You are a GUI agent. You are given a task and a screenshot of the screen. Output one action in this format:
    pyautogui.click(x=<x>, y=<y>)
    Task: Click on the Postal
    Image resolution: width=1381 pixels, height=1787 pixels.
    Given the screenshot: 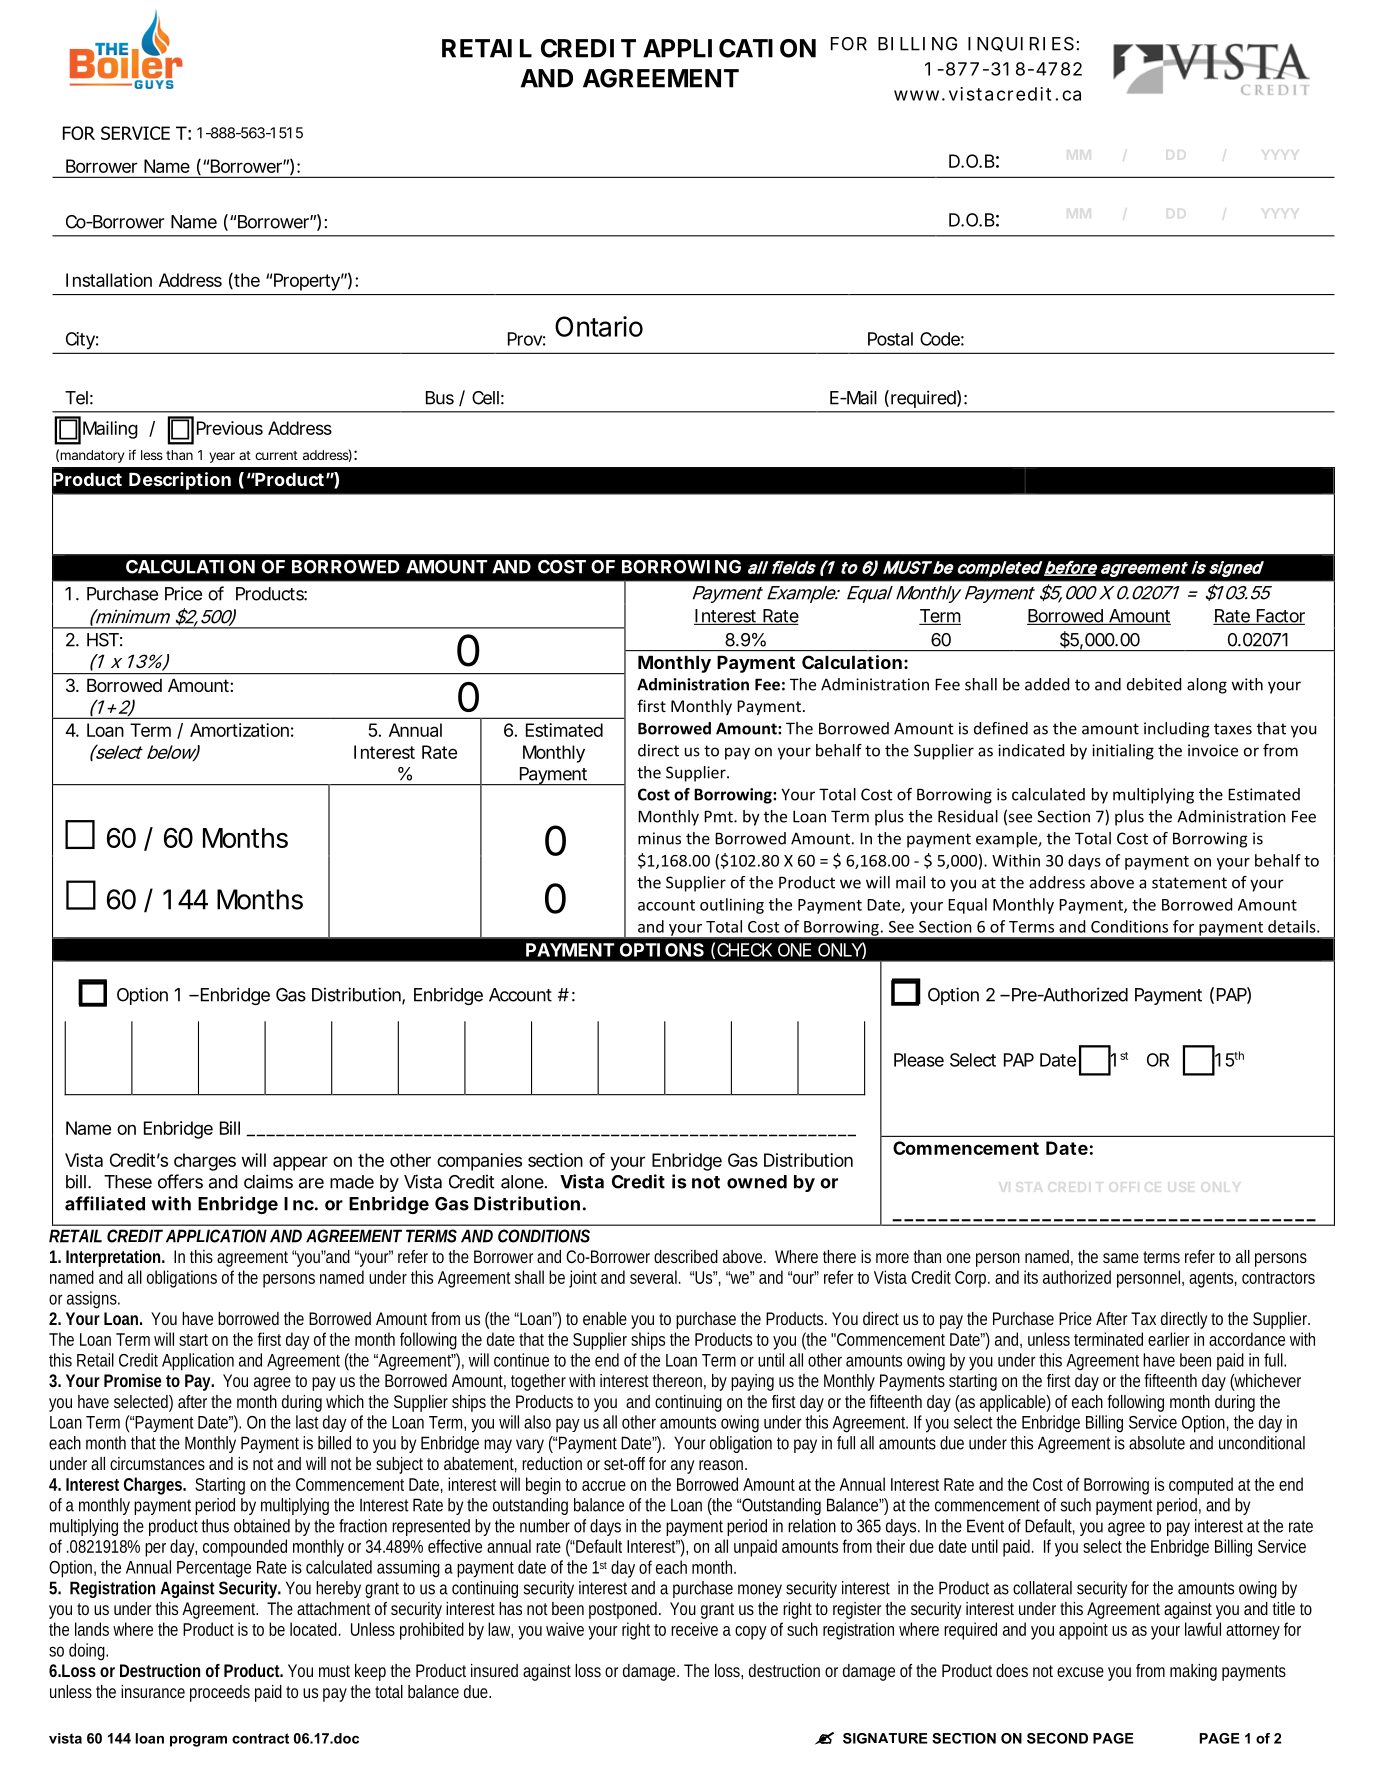 What is the action you would take?
    pyautogui.click(x=890, y=339)
